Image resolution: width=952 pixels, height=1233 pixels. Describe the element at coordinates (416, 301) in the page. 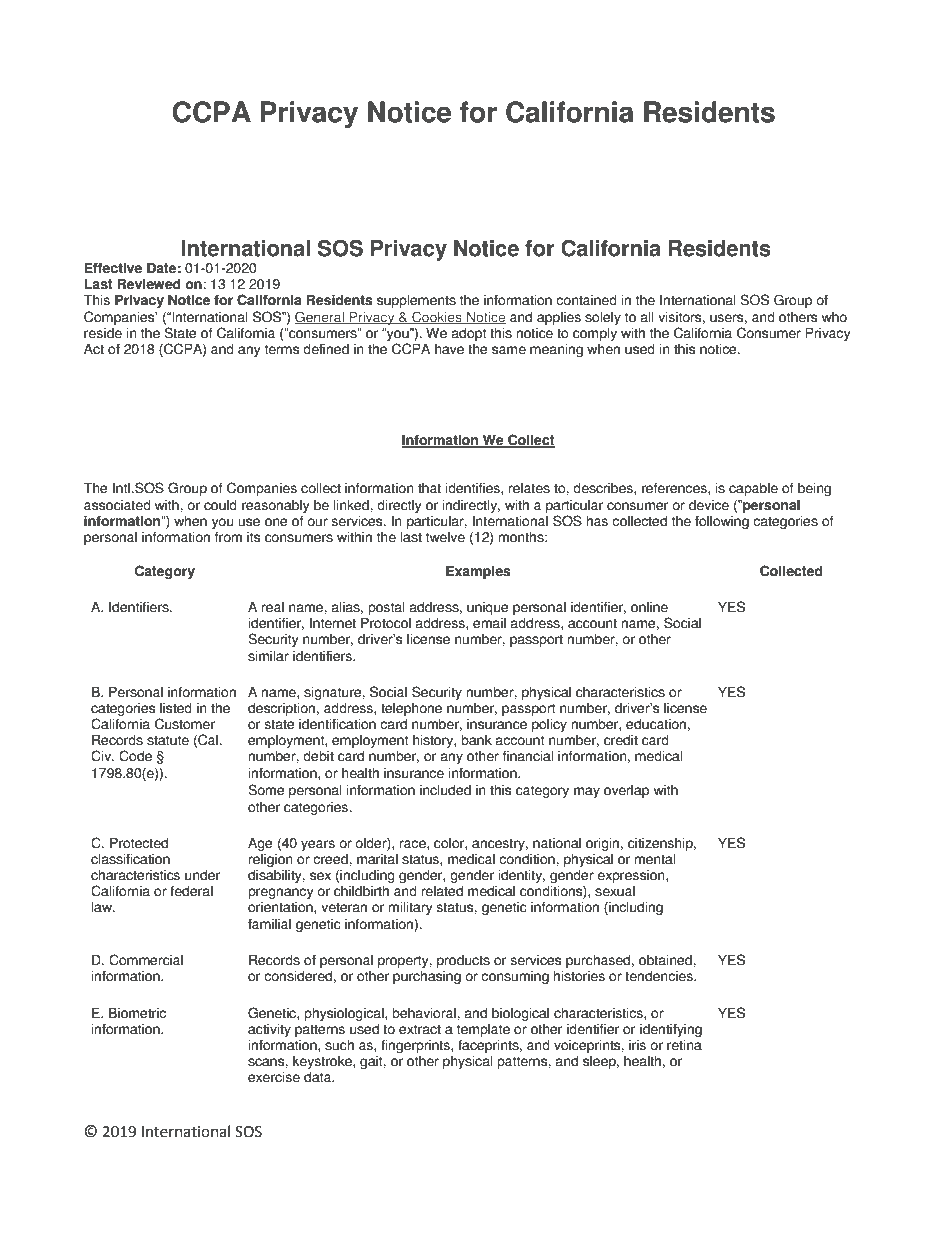

I see `supplements` at that location.
